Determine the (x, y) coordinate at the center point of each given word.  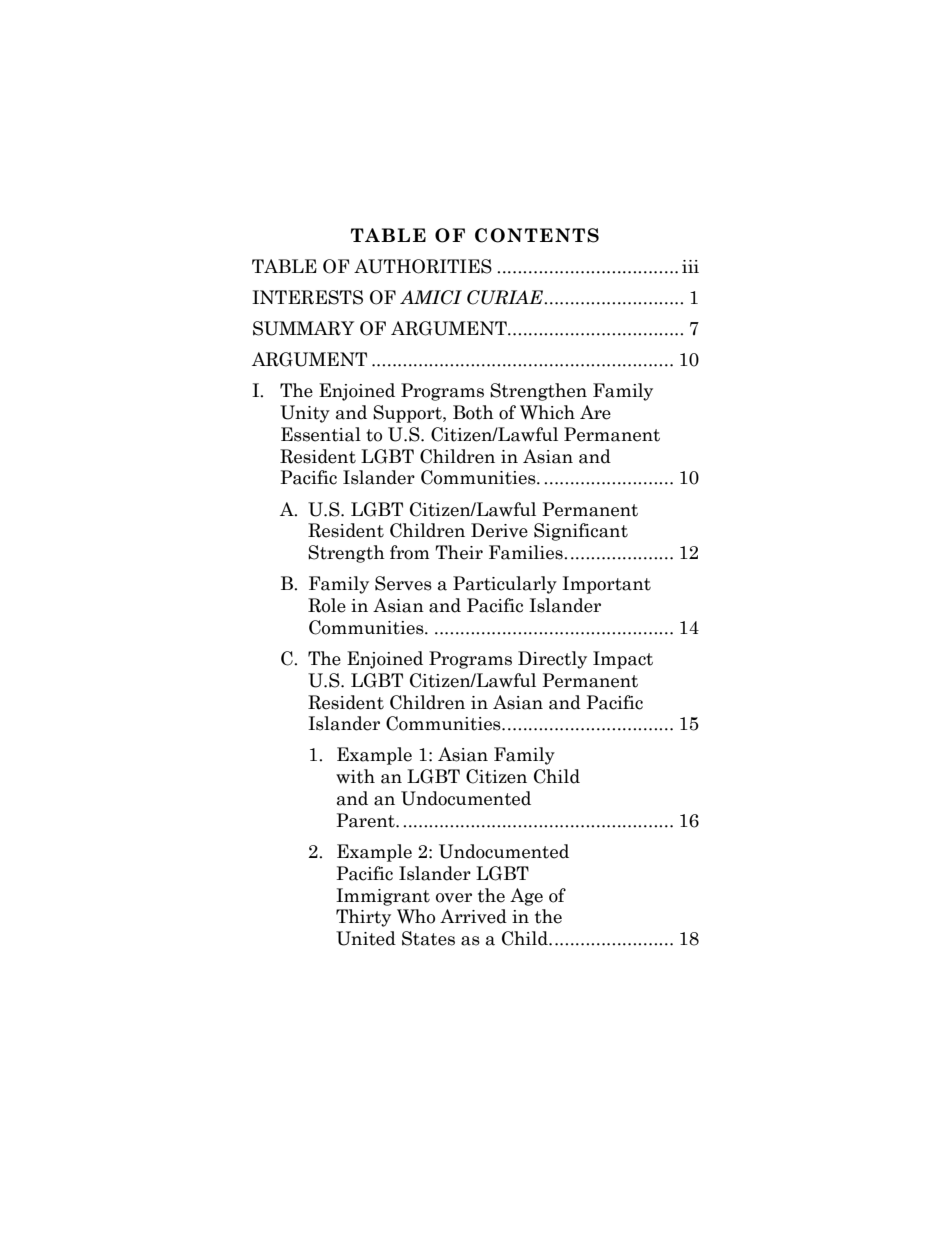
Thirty (363, 918)
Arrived (473, 916)
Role (327, 605)
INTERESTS (307, 297)
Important (606, 585)
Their (459, 552)
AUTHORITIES (423, 266)
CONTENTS (537, 235)
